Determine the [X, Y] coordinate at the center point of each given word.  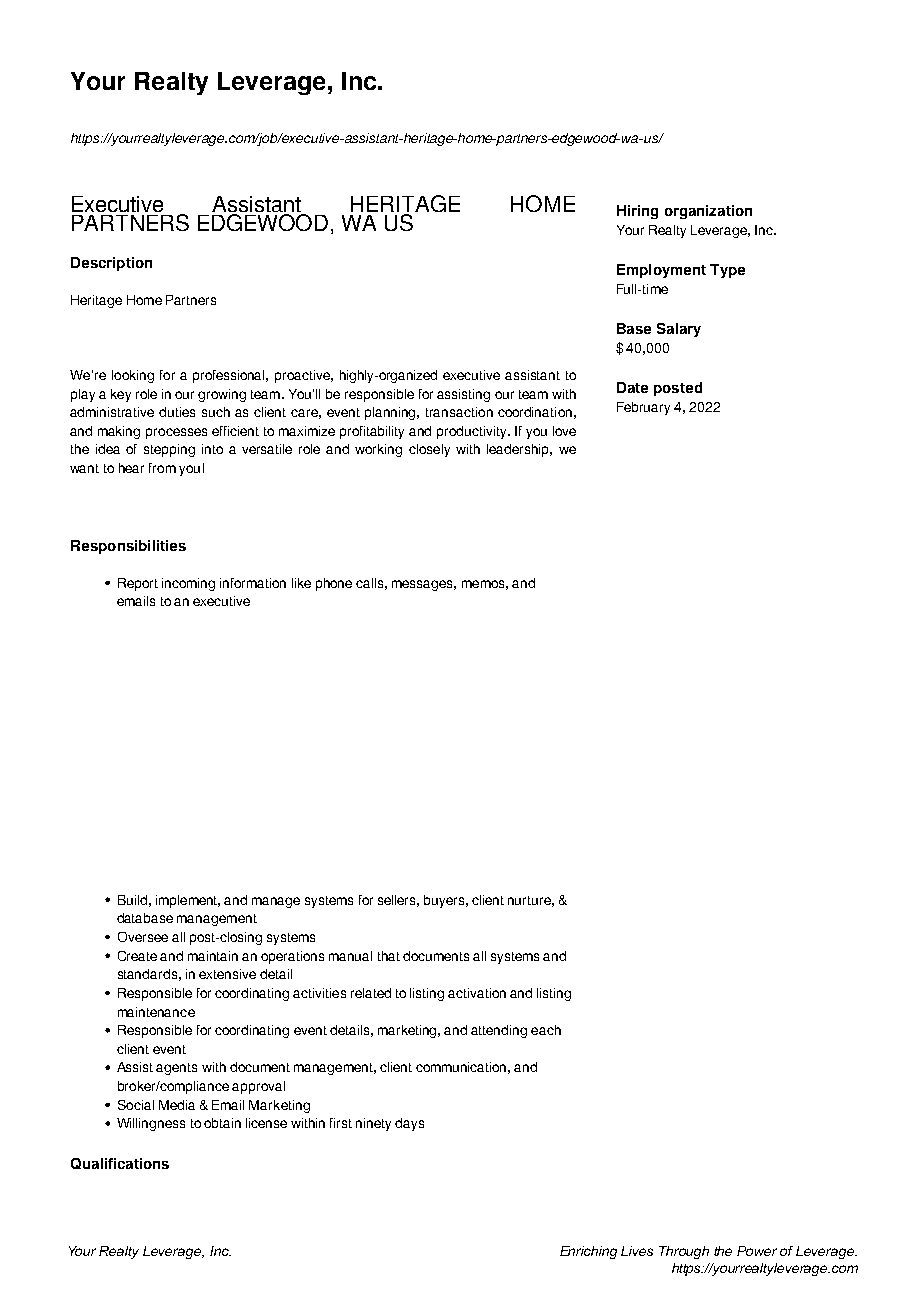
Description [111, 264]
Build [132, 900]
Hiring [637, 212]
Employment [661, 271]
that [389, 956]
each [546, 1030]
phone [334, 584]
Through [684, 1252]
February [643, 408]
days [409, 1124]
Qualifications [120, 1163]
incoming [188, 584]
